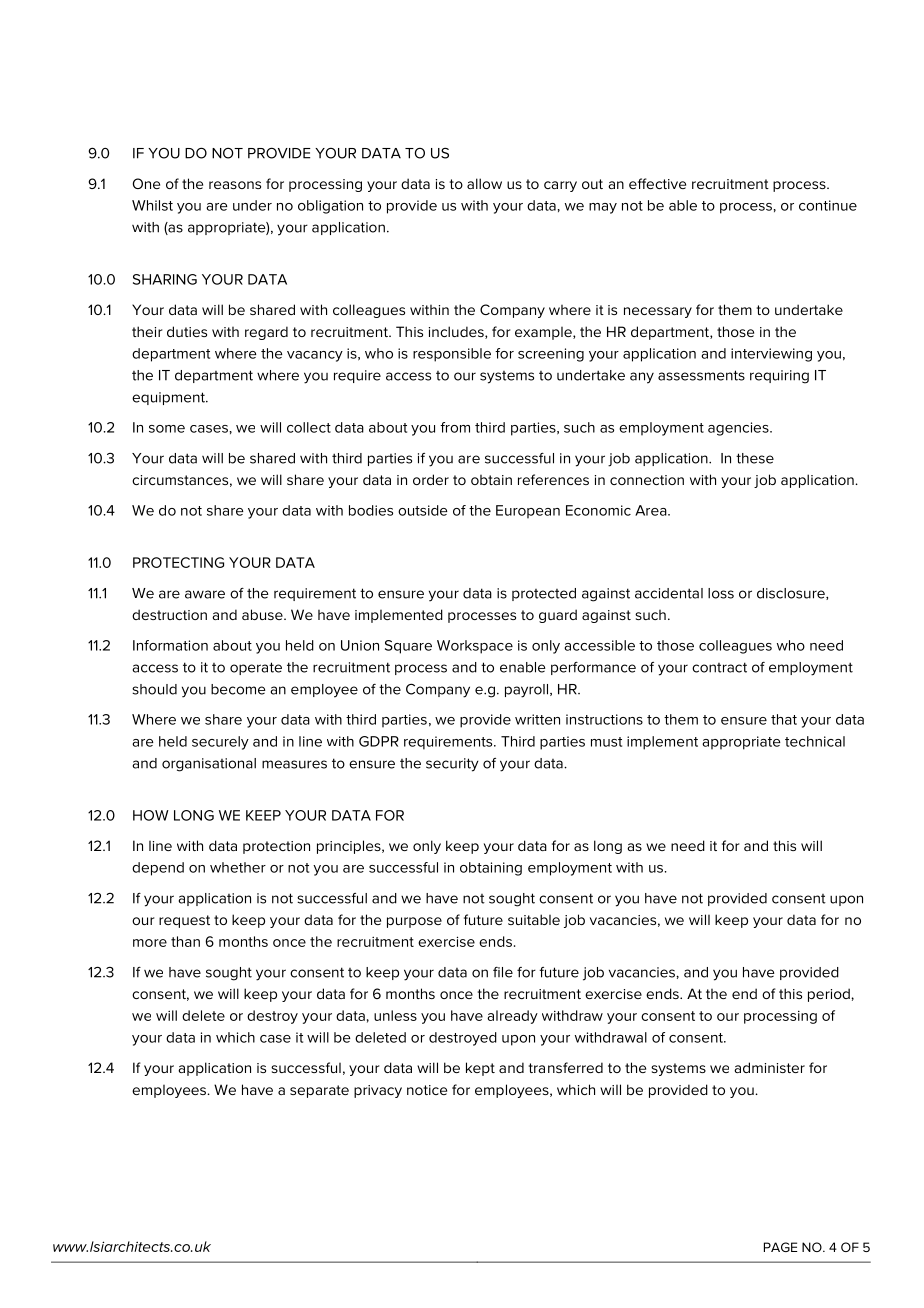 The height and width of the screenshot is (1308, 924). What do you see at coordinates (828, 205) in the screenshot?
I see `continue` at bounding box center [828, 205].
